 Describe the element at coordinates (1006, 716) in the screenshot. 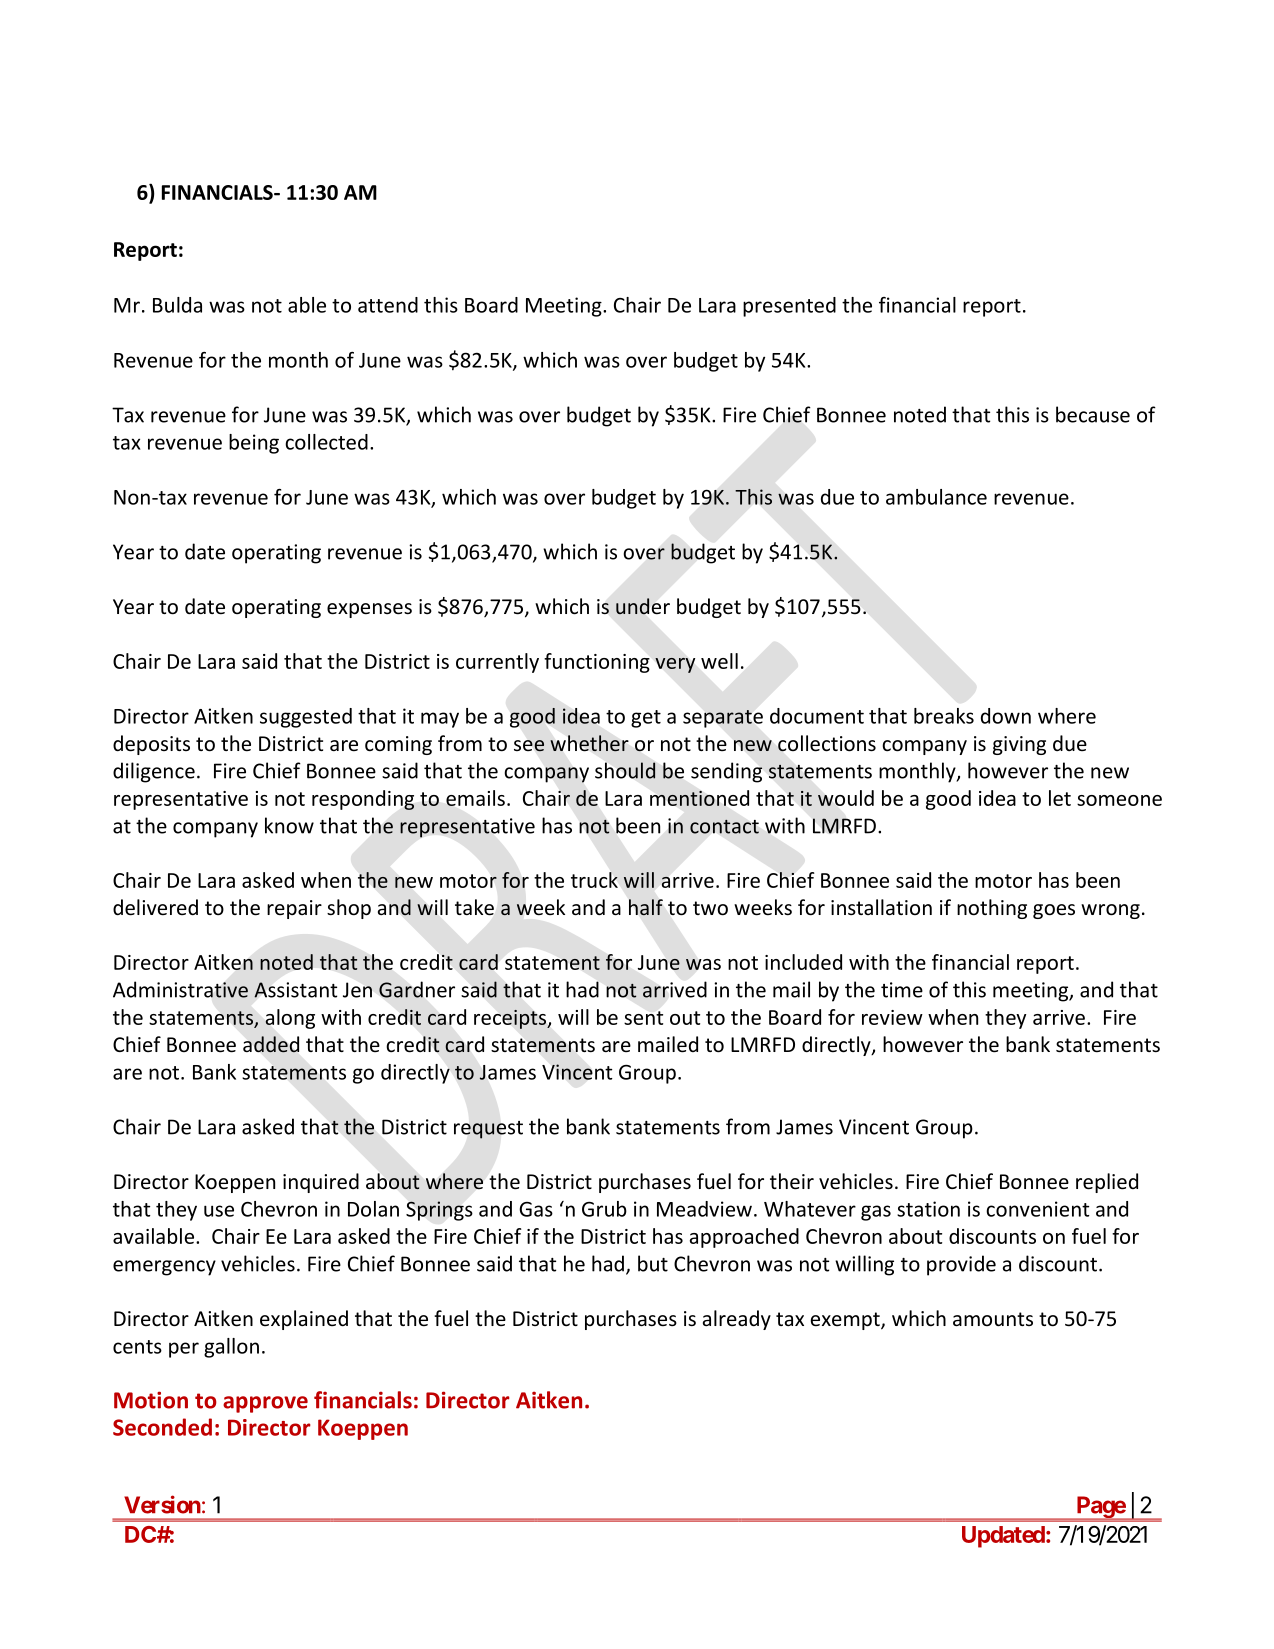

I see `down` at that location.
